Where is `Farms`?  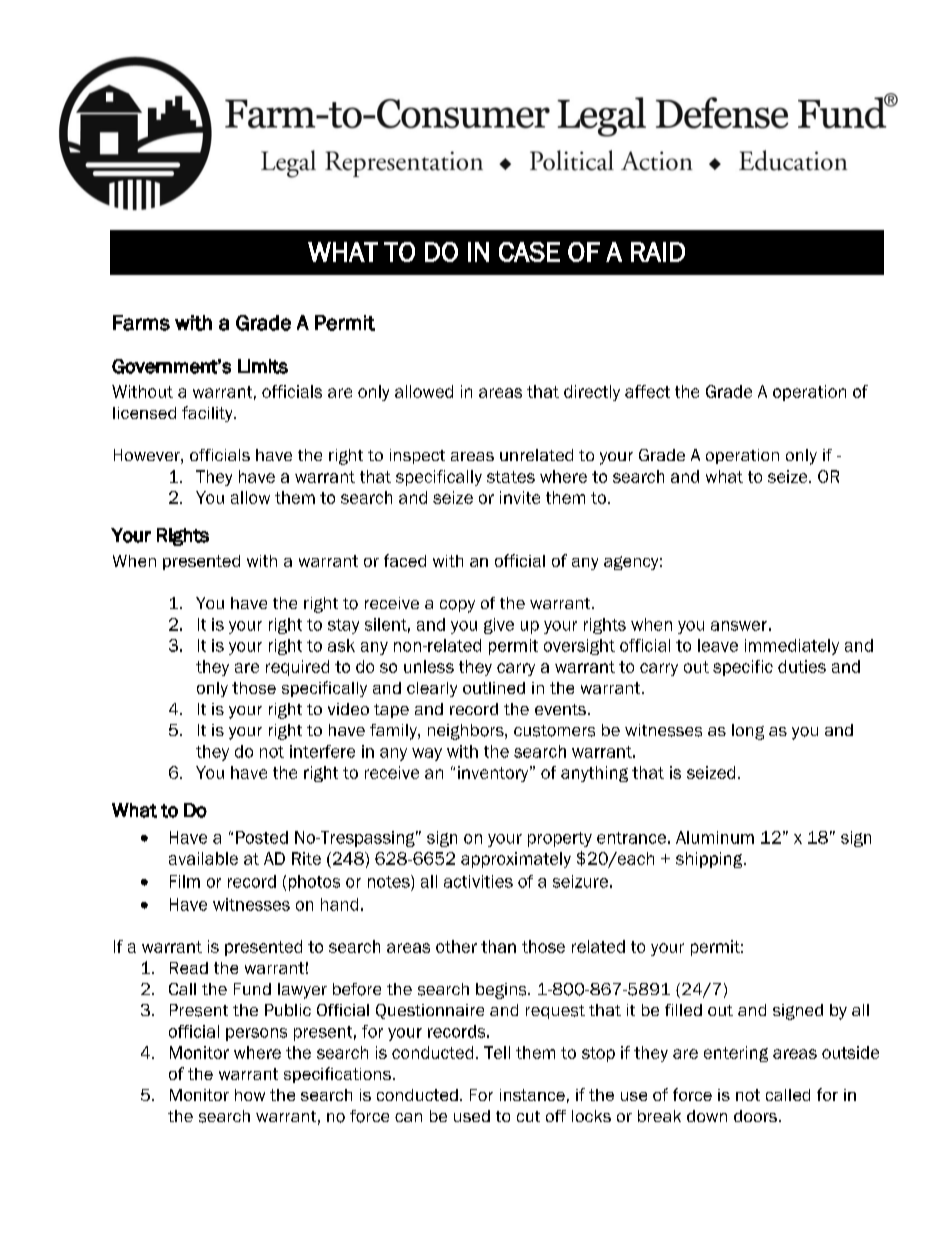
Farms is located at coordinates (141, 323).
